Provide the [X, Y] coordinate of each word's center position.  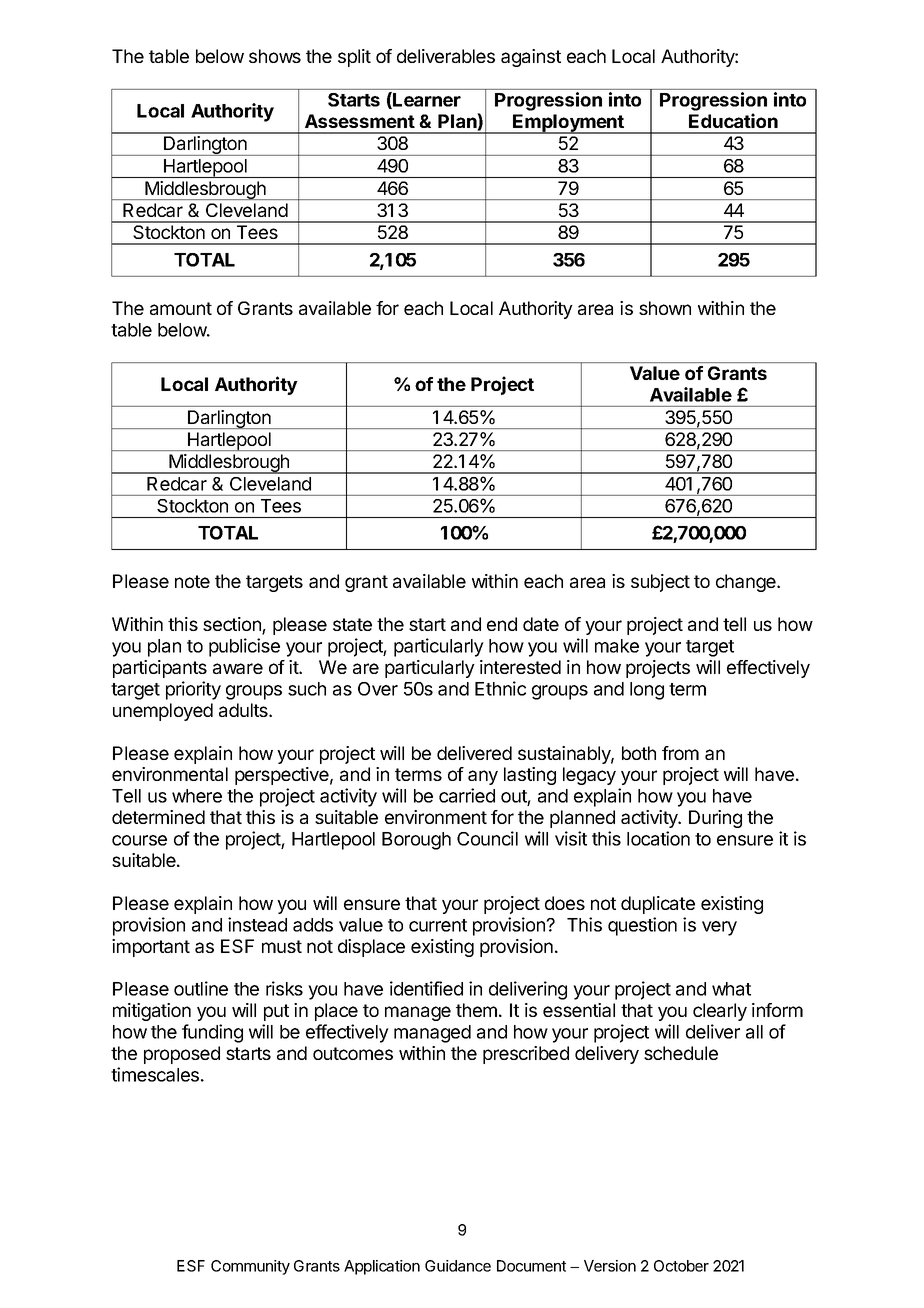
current [438, 925]
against [531, 58]
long [647, 691]
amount [181, 308]
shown [665, 308]
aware [238, 668]
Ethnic [500, 688]
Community [250, 1267]
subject [660, 583]
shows [275, 56]
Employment [568, 124]
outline [201, 988]
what [731, 989]
